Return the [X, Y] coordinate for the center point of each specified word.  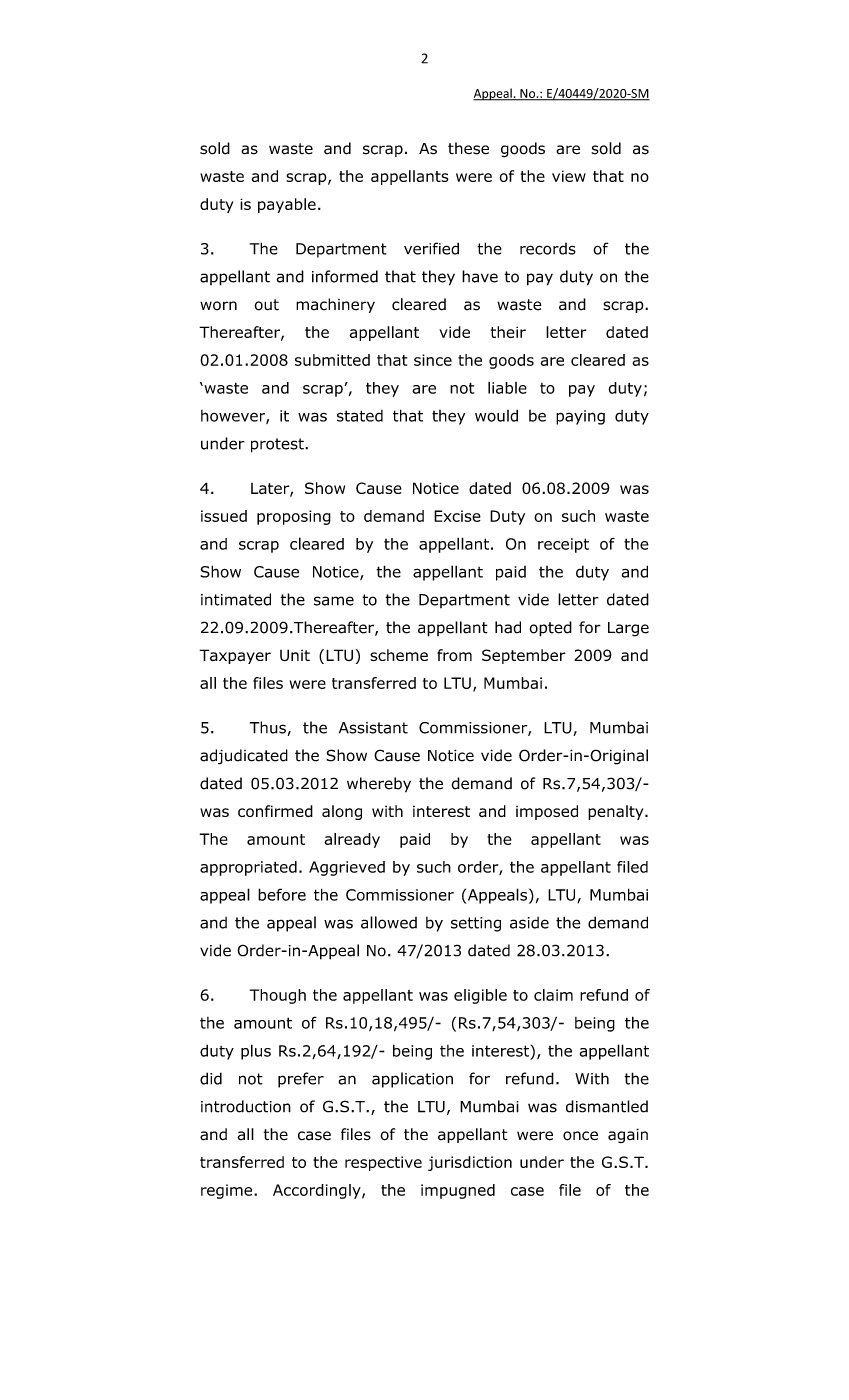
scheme [399, 655]
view [569, 176]
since [433, 360]
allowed [389, 922]
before [282, 894]
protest [278, 445]
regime [228, 1191]
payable [287, 205]
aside [529, 923]
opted [551, 629]
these [468, 148]
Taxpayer [235, 656]
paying [580, 417]
